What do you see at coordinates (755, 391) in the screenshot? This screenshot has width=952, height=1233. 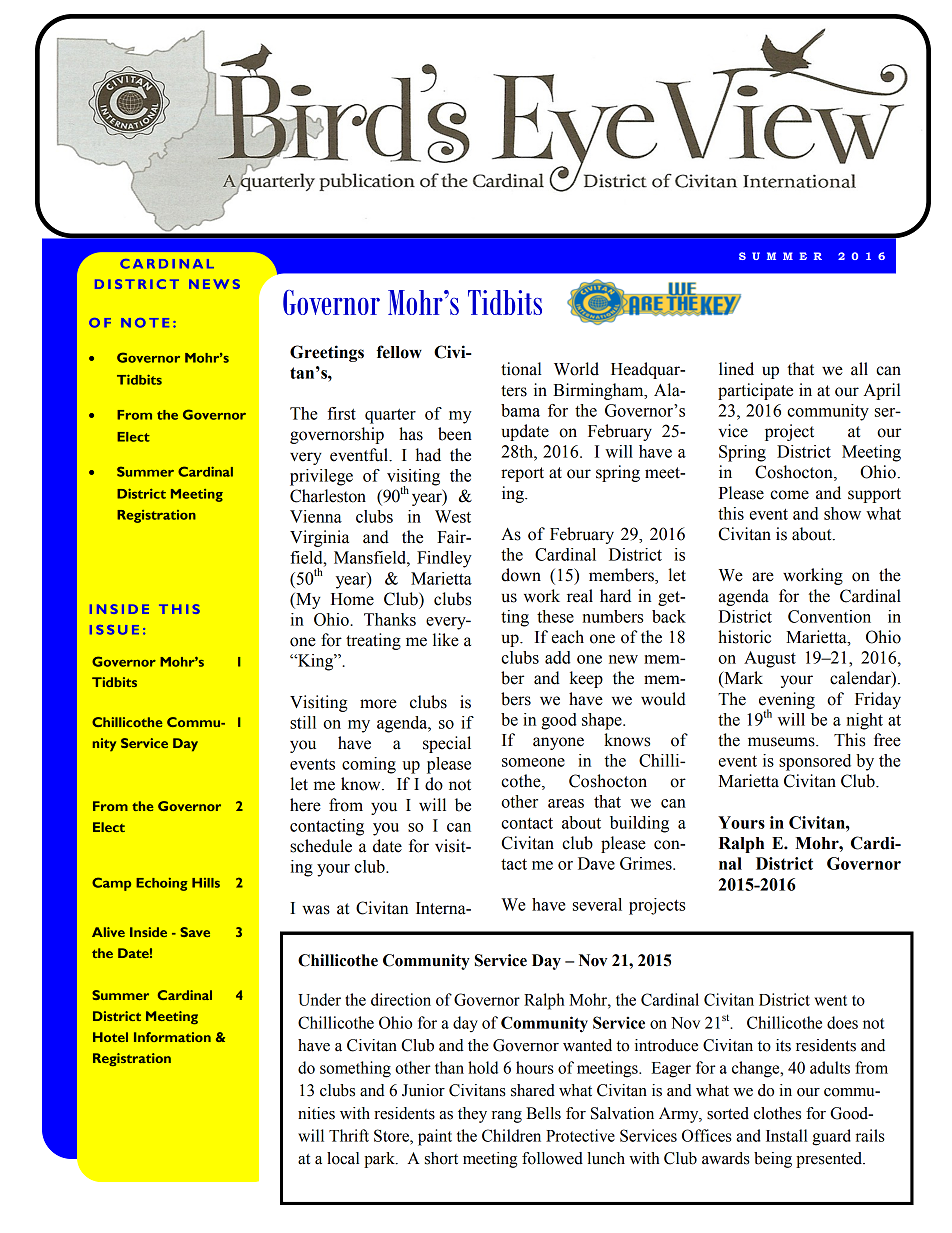 I see `participate` at bounding box center [755, 391].
